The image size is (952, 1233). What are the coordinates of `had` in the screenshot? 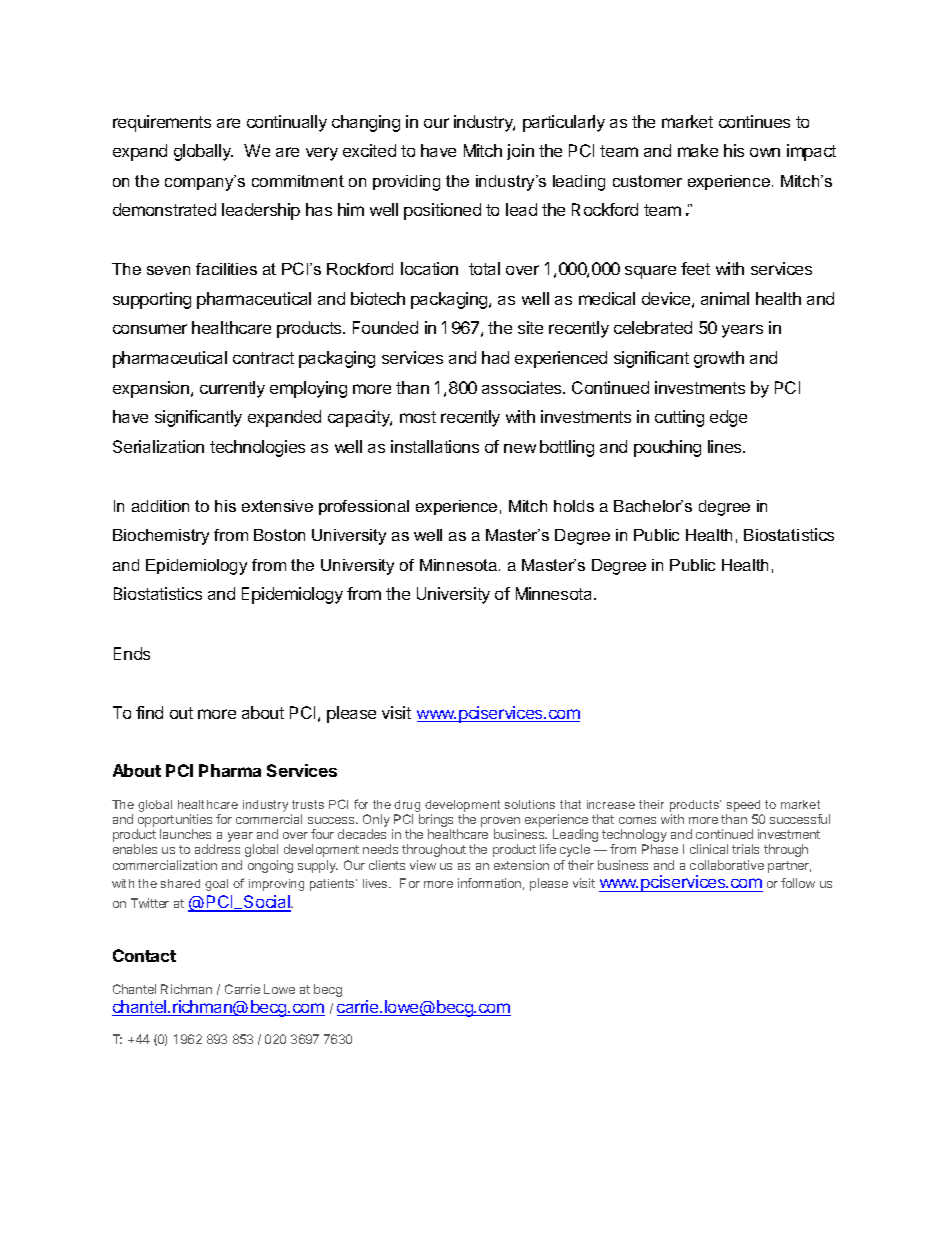 It's located at (495, 357).
